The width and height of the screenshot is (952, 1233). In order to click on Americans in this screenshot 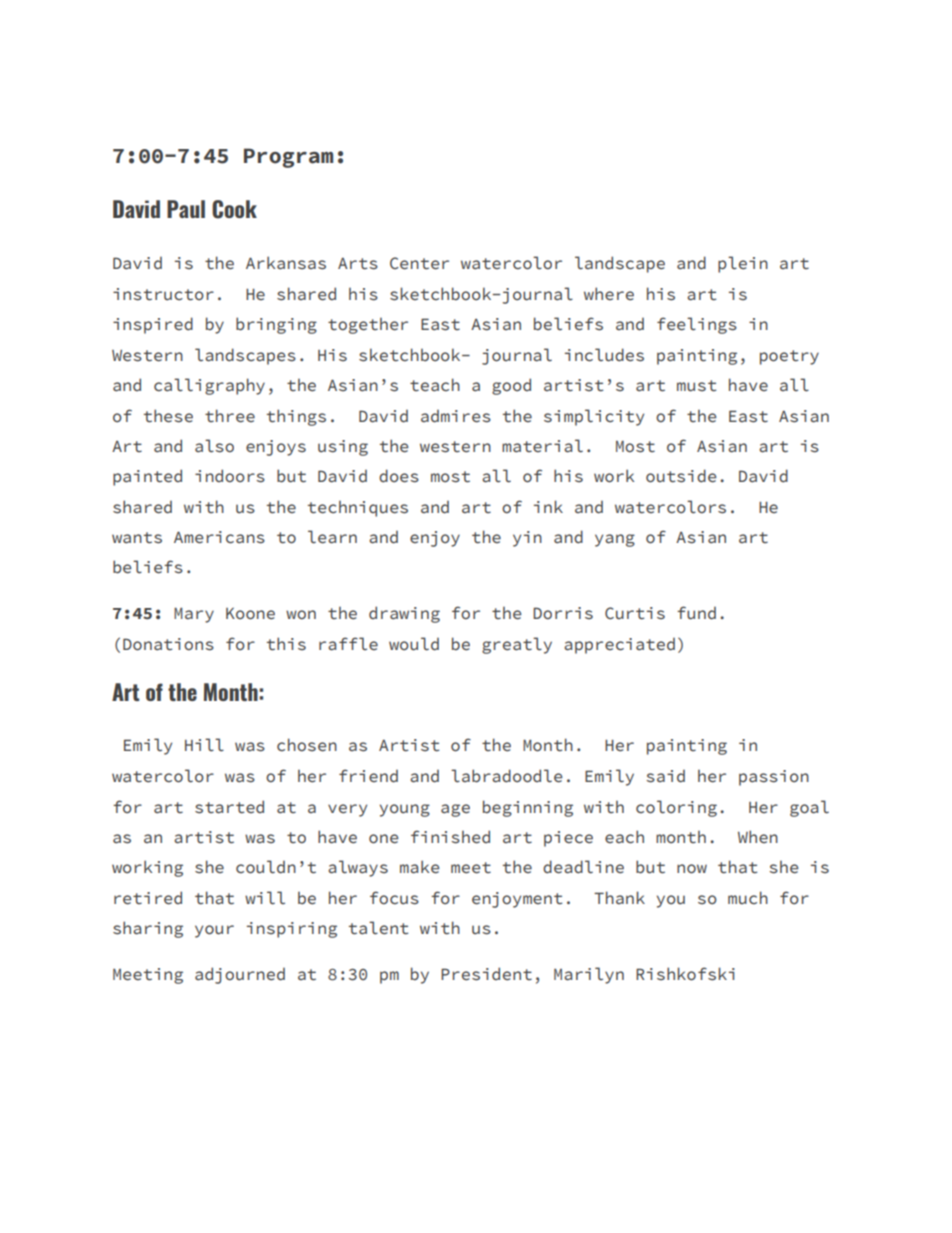, I will do `click(219, 537)`.
